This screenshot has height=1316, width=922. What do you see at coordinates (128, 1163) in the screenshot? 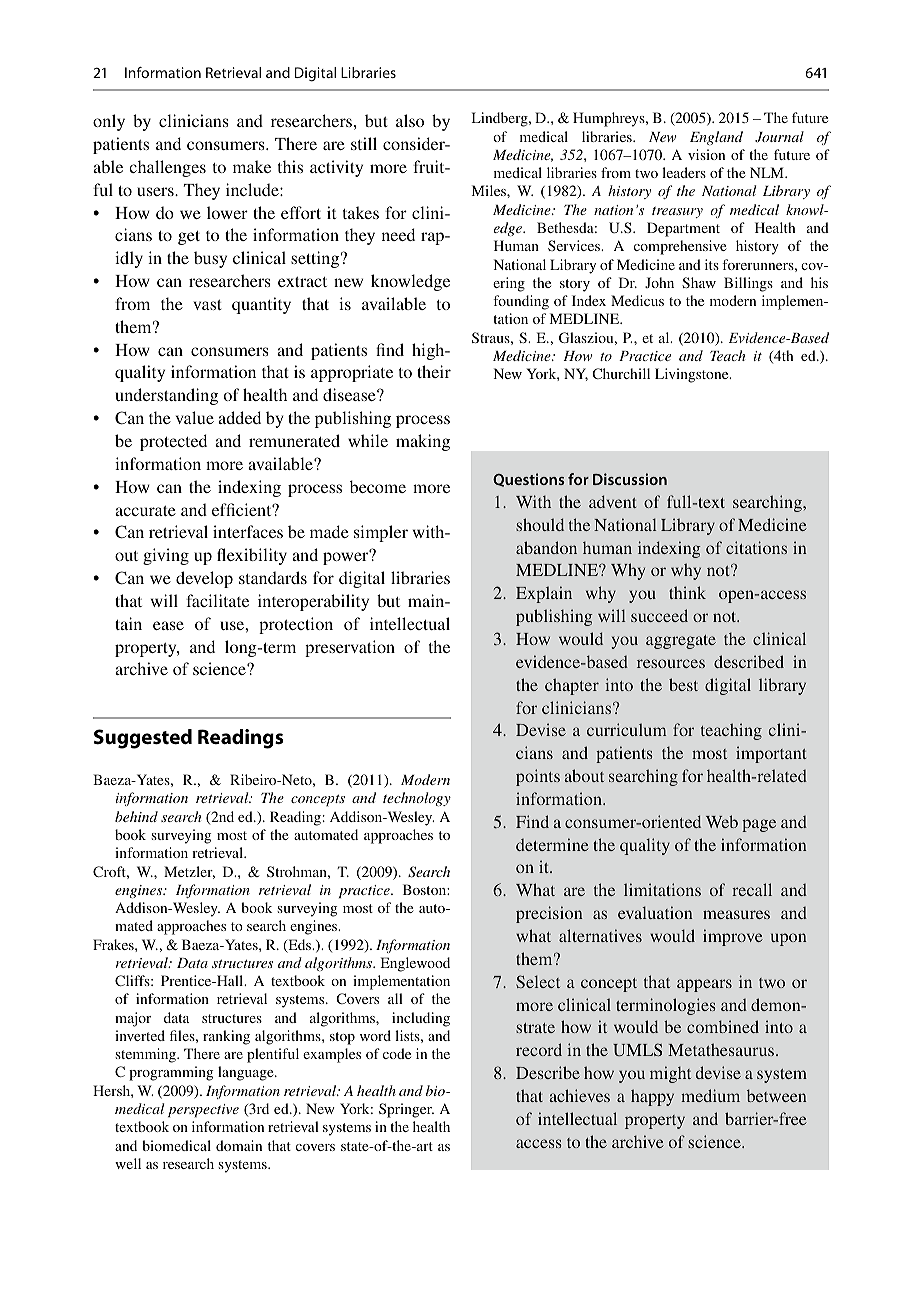
I see `well` at bounding box center [128, 1163].
